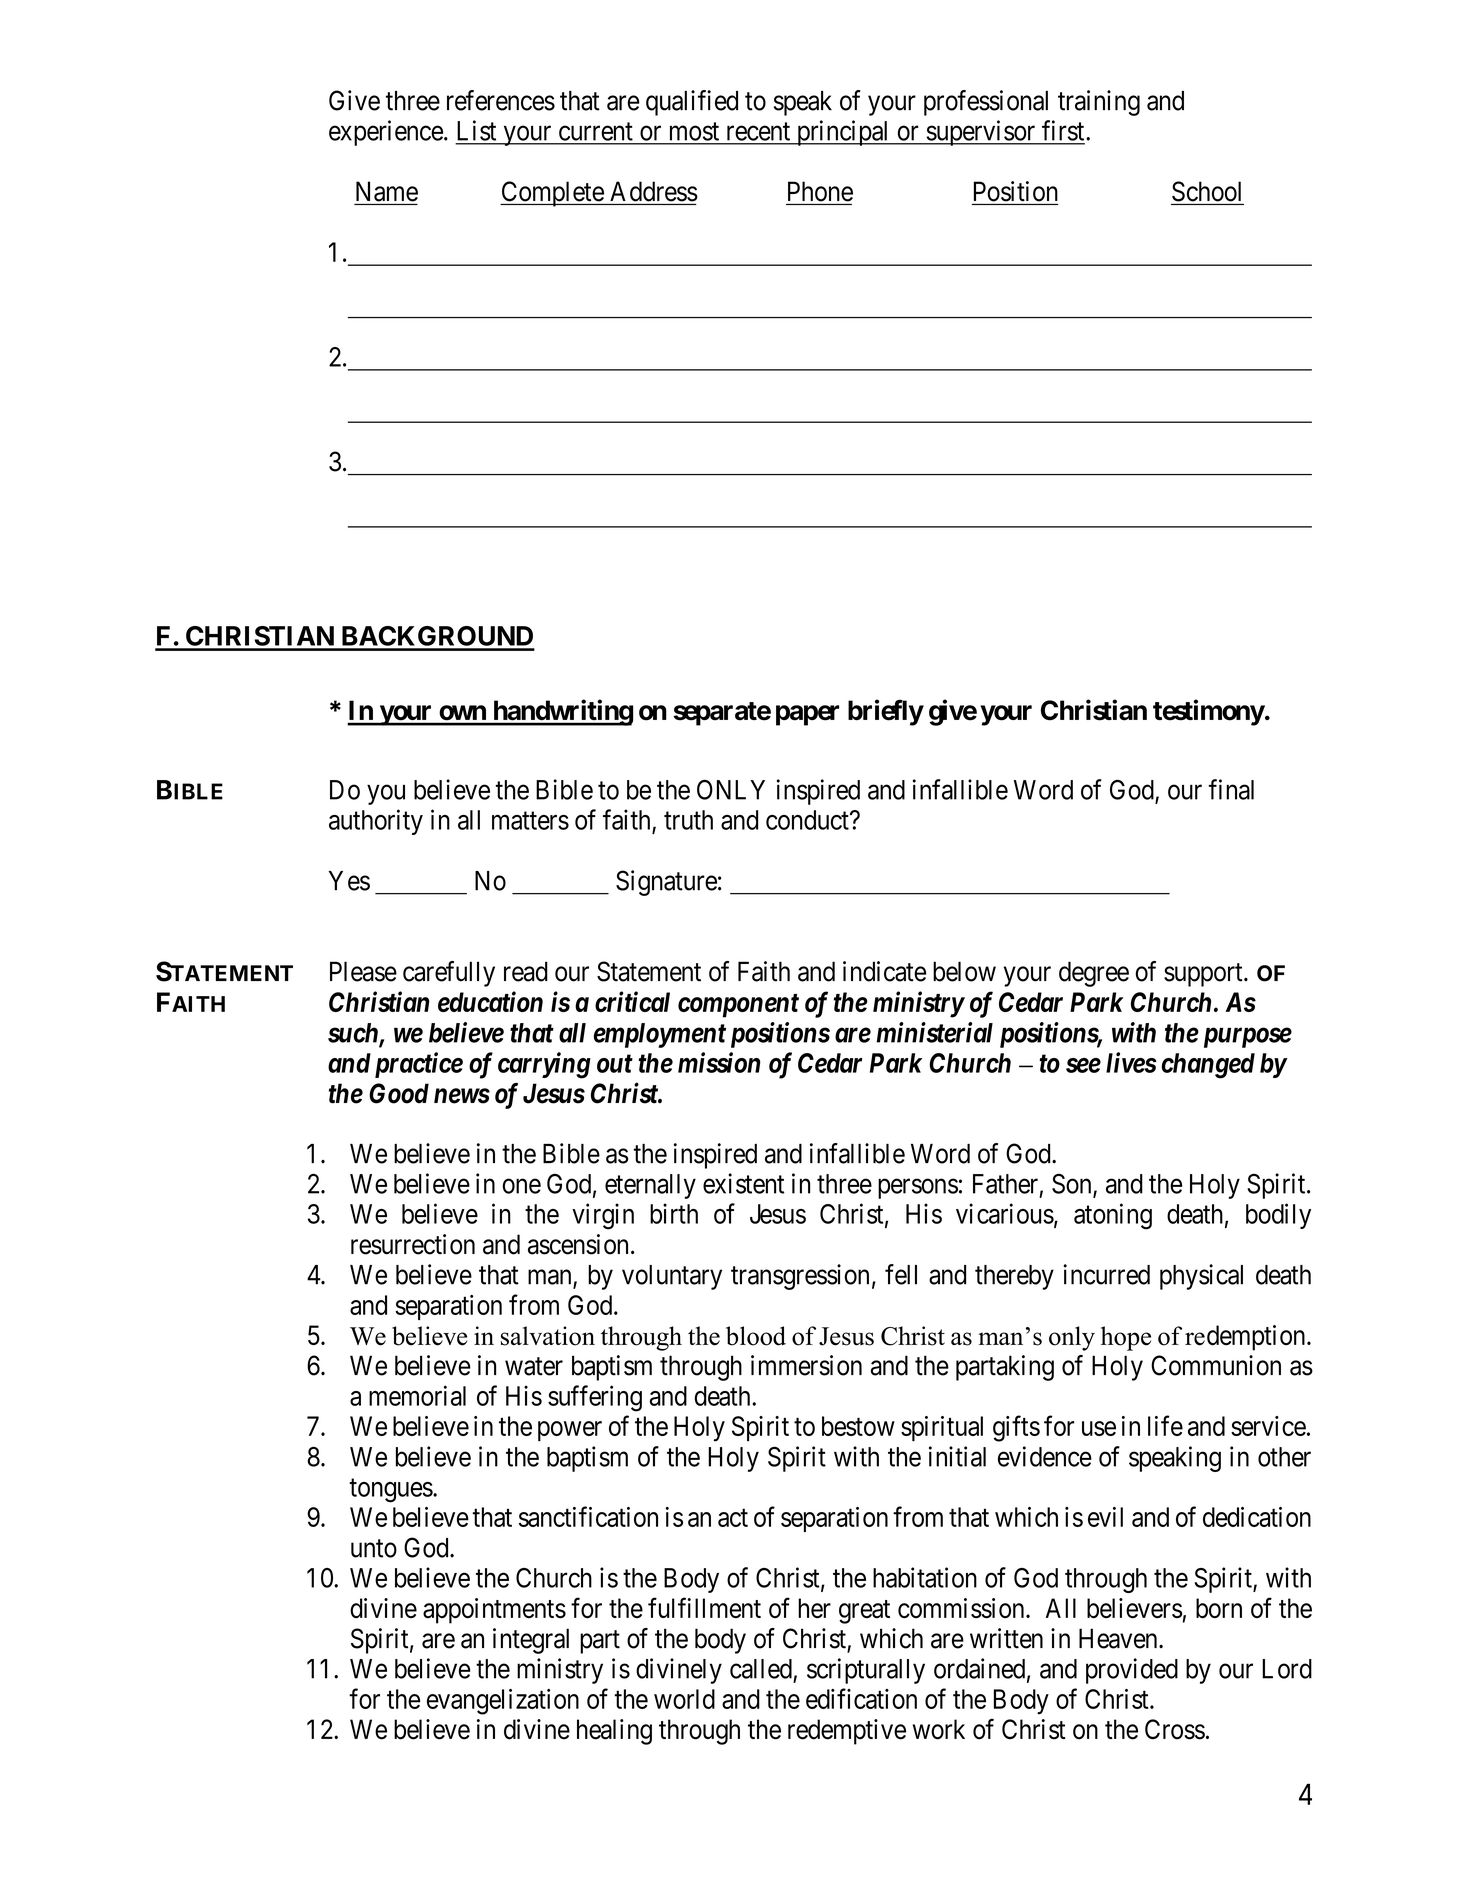 The image size is (1467, 1898). Describe the element at coordinates (449, 974) in the page. I see `carefully` at that location.
